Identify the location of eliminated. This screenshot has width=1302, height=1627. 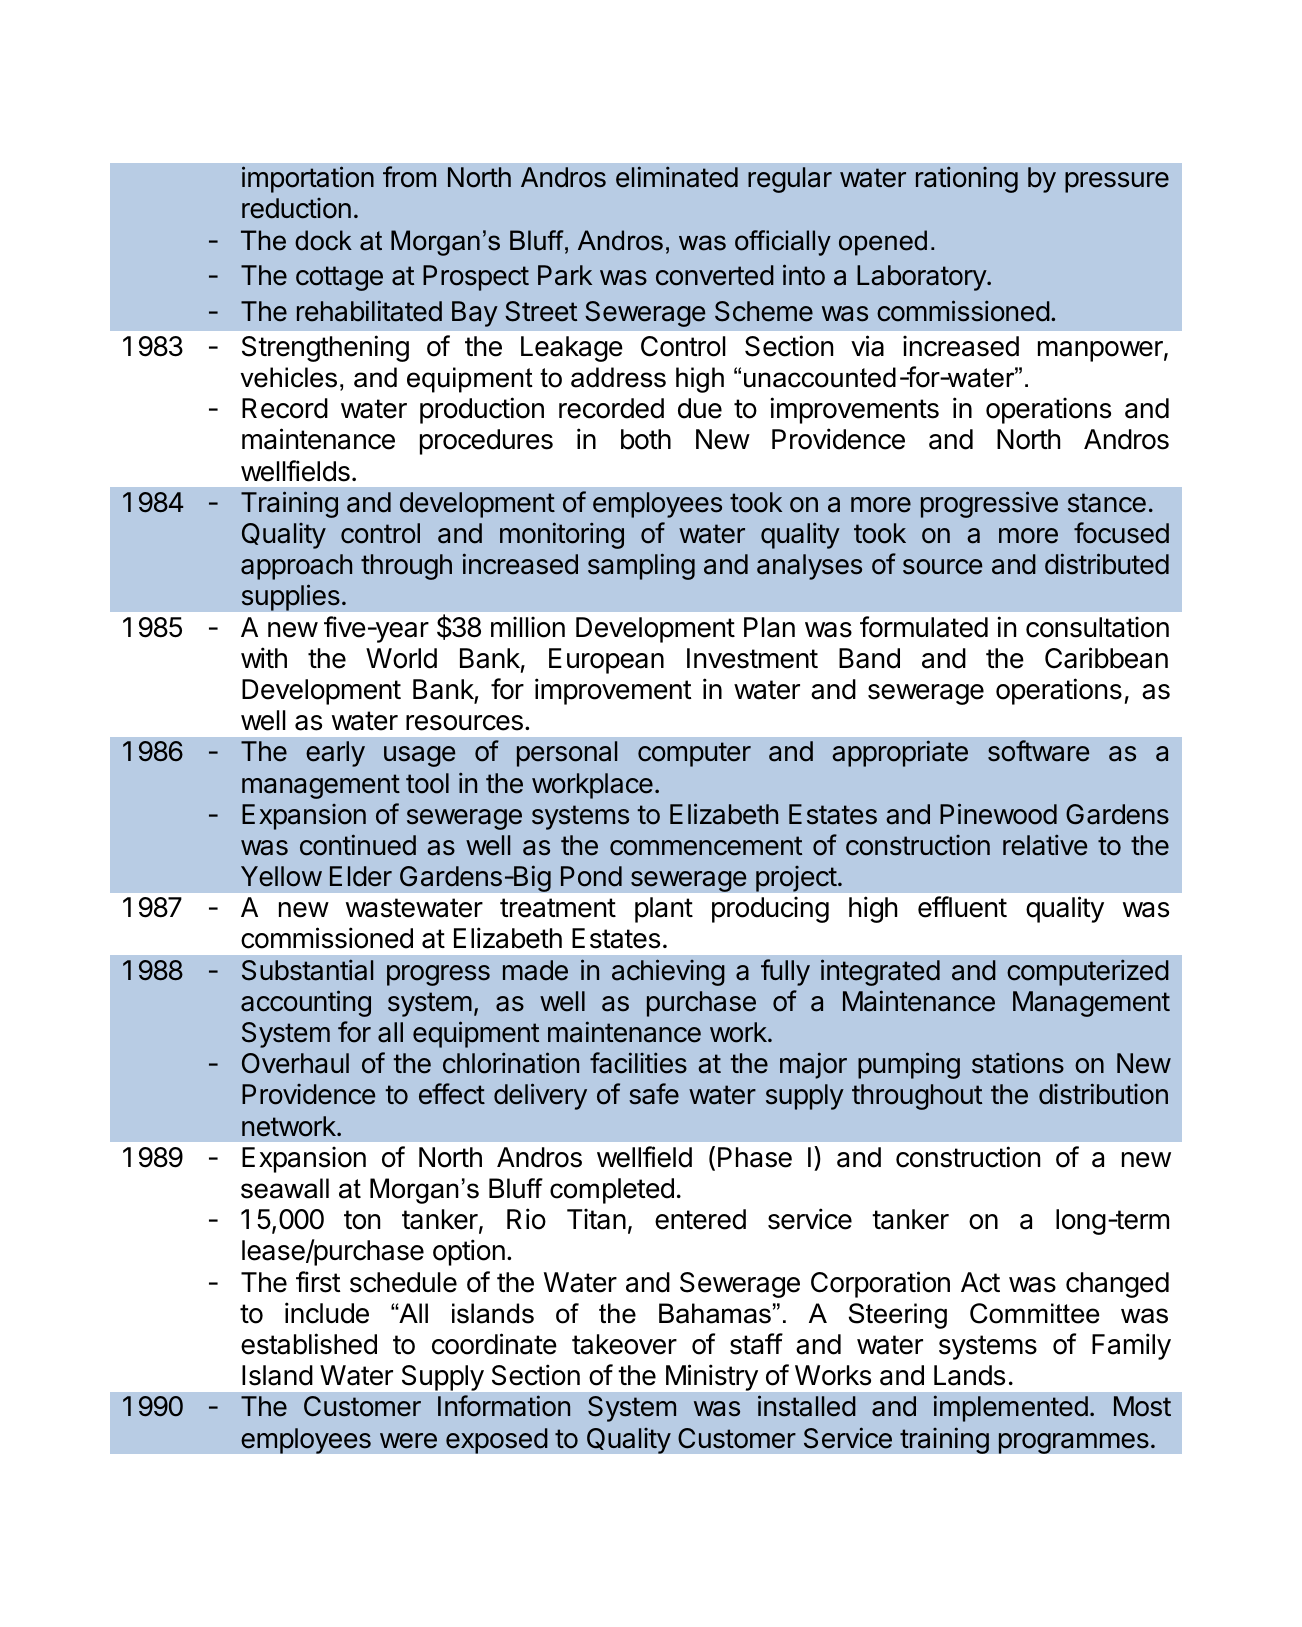
(677, 177).
